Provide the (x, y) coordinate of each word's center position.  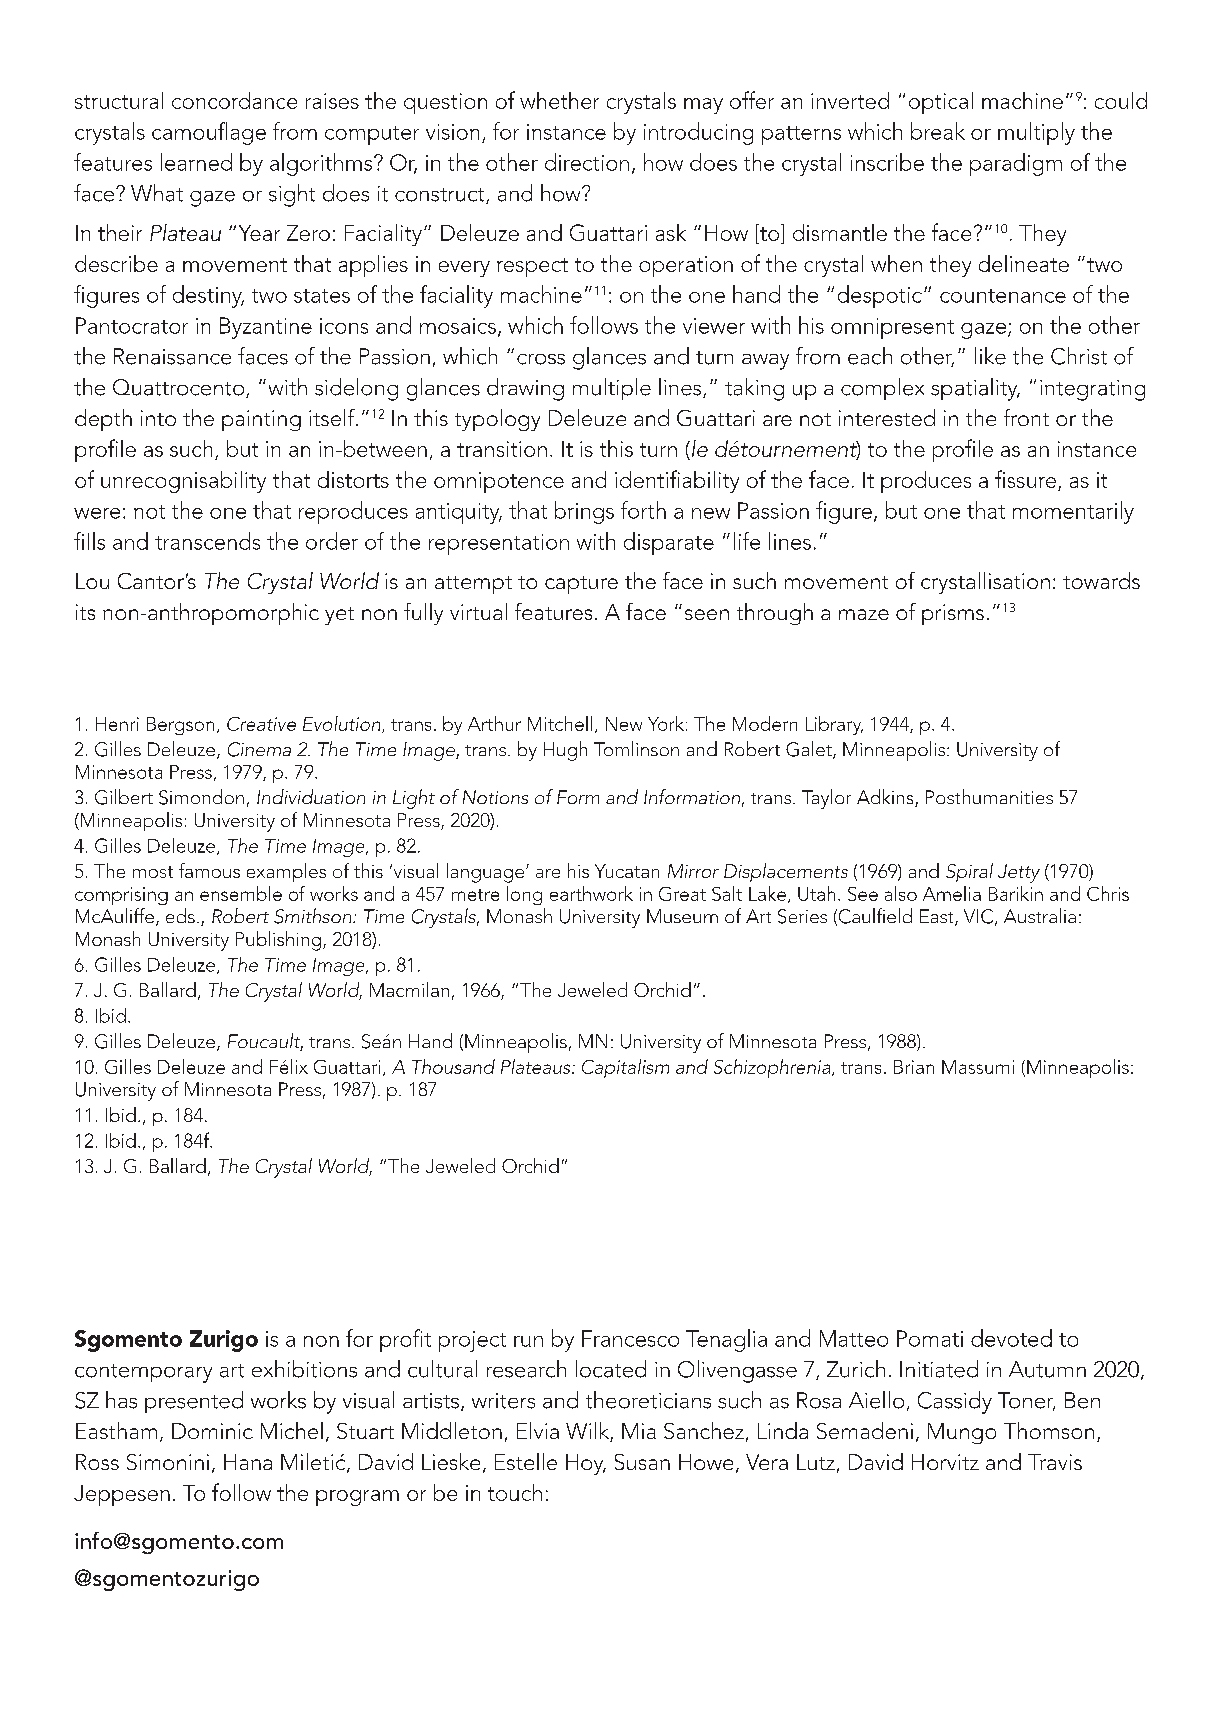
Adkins (886, 798)
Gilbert (124, 797)
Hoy (586, 1464)
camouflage (209, 133)
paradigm (1016, 164)
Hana (248, 1462)
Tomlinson (636, 748)
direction (587, 162)
